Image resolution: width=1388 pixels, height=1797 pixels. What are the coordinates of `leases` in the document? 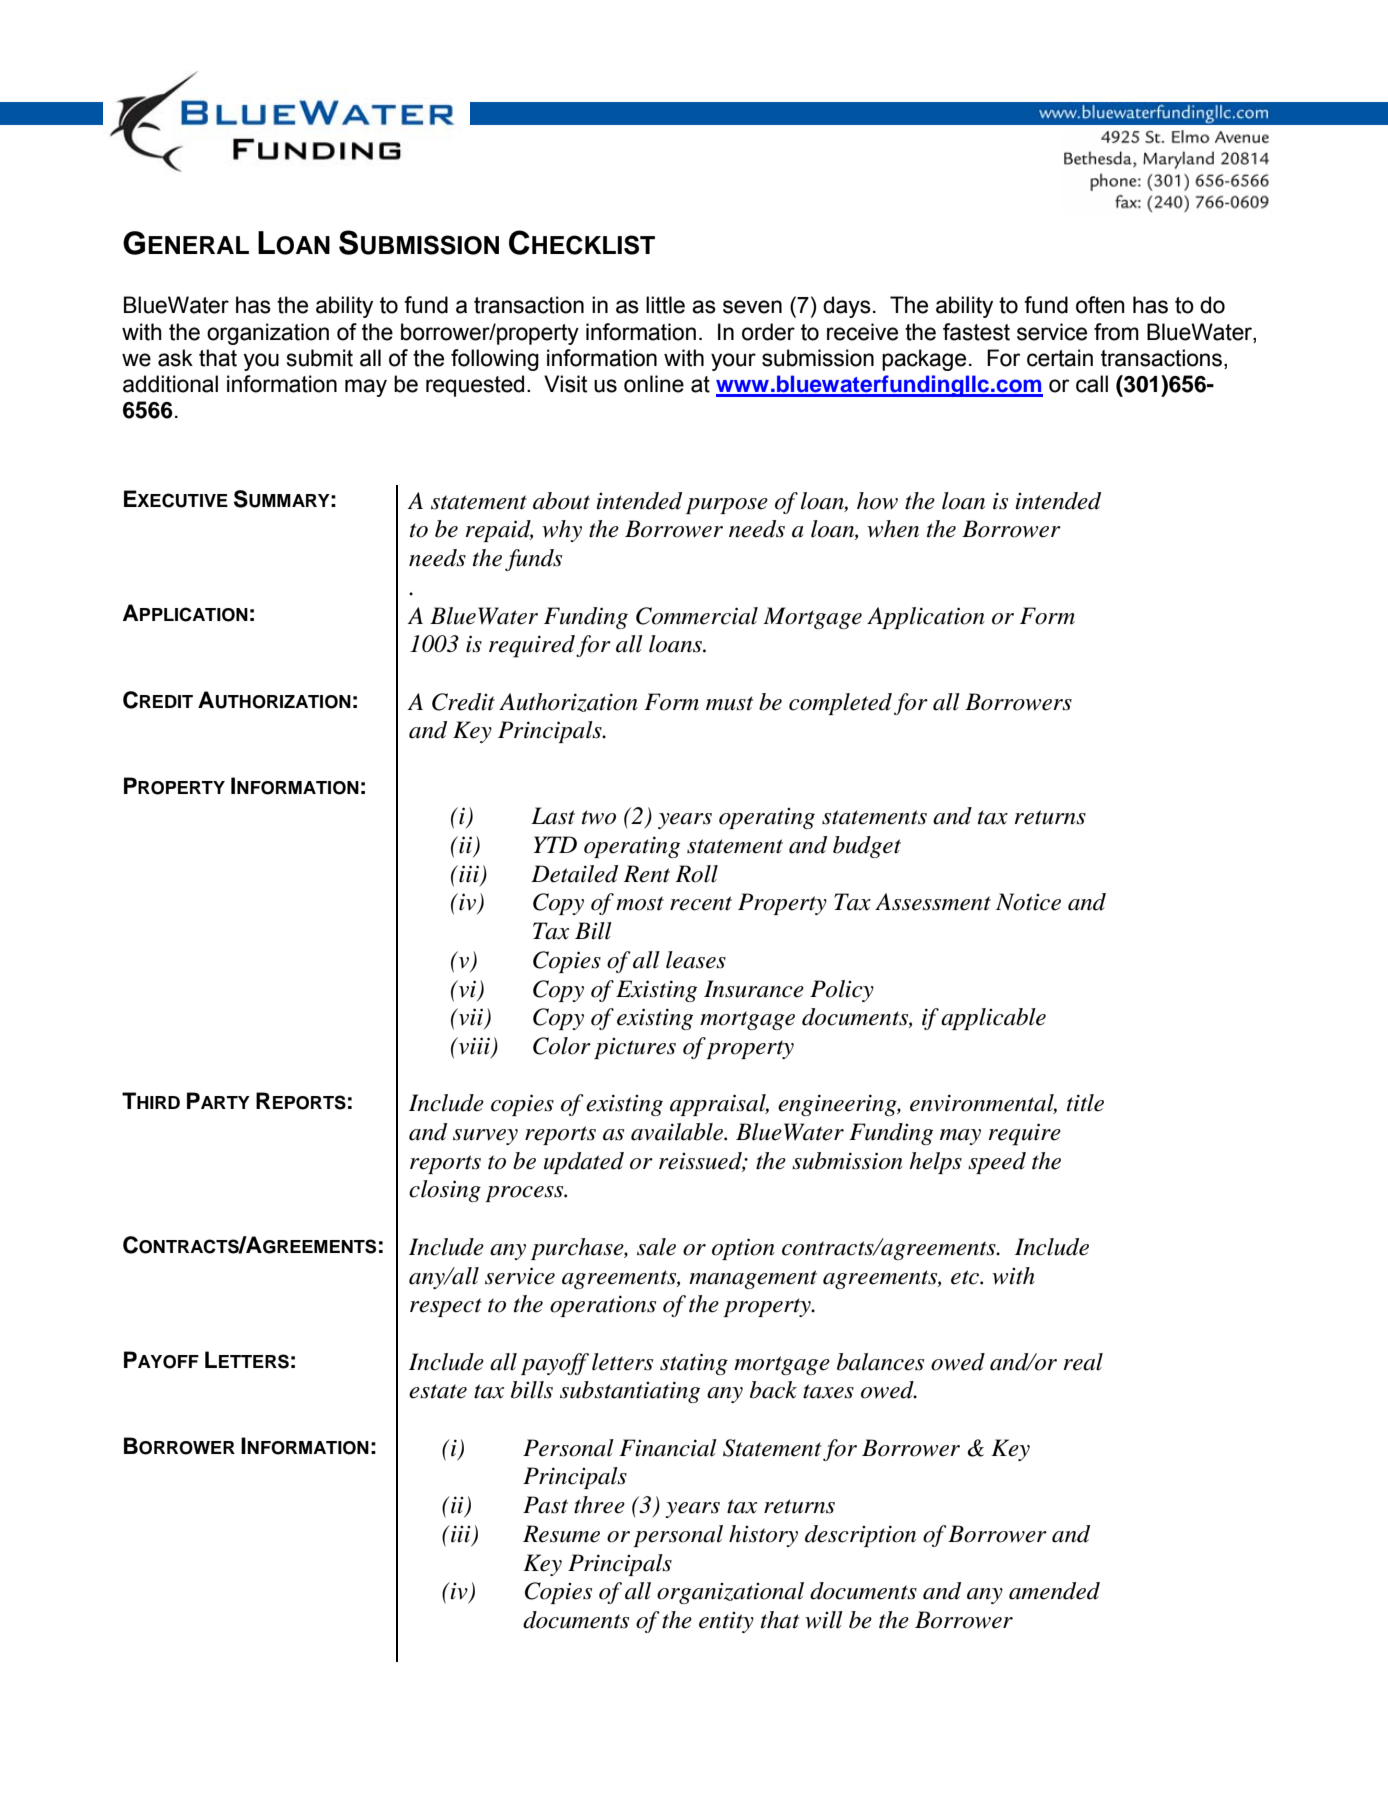 It's located at (696, 960).
